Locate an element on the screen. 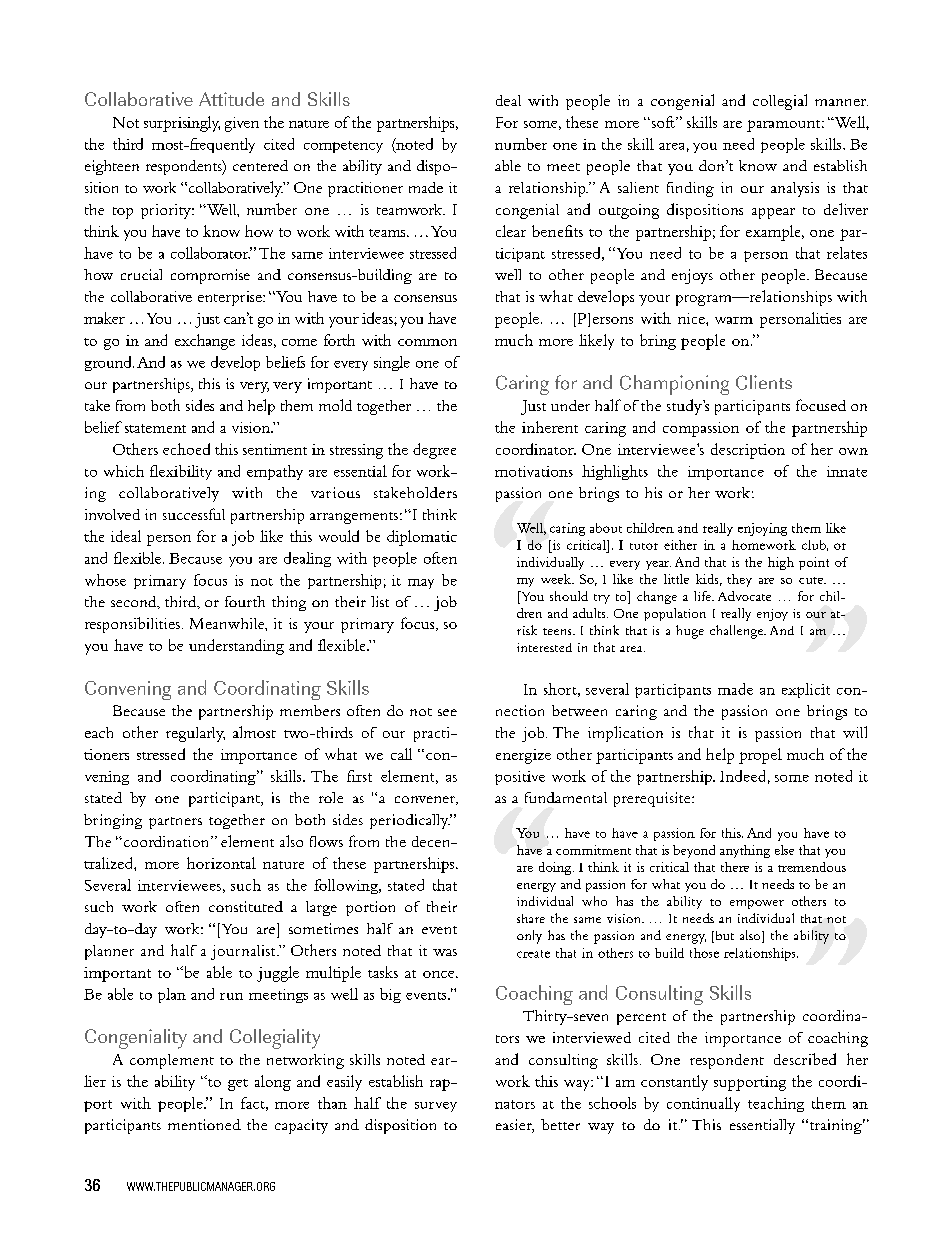 Image resolution: width=952 pixels, height=1233 pixels. manner is located at coordinates (841, 102).
